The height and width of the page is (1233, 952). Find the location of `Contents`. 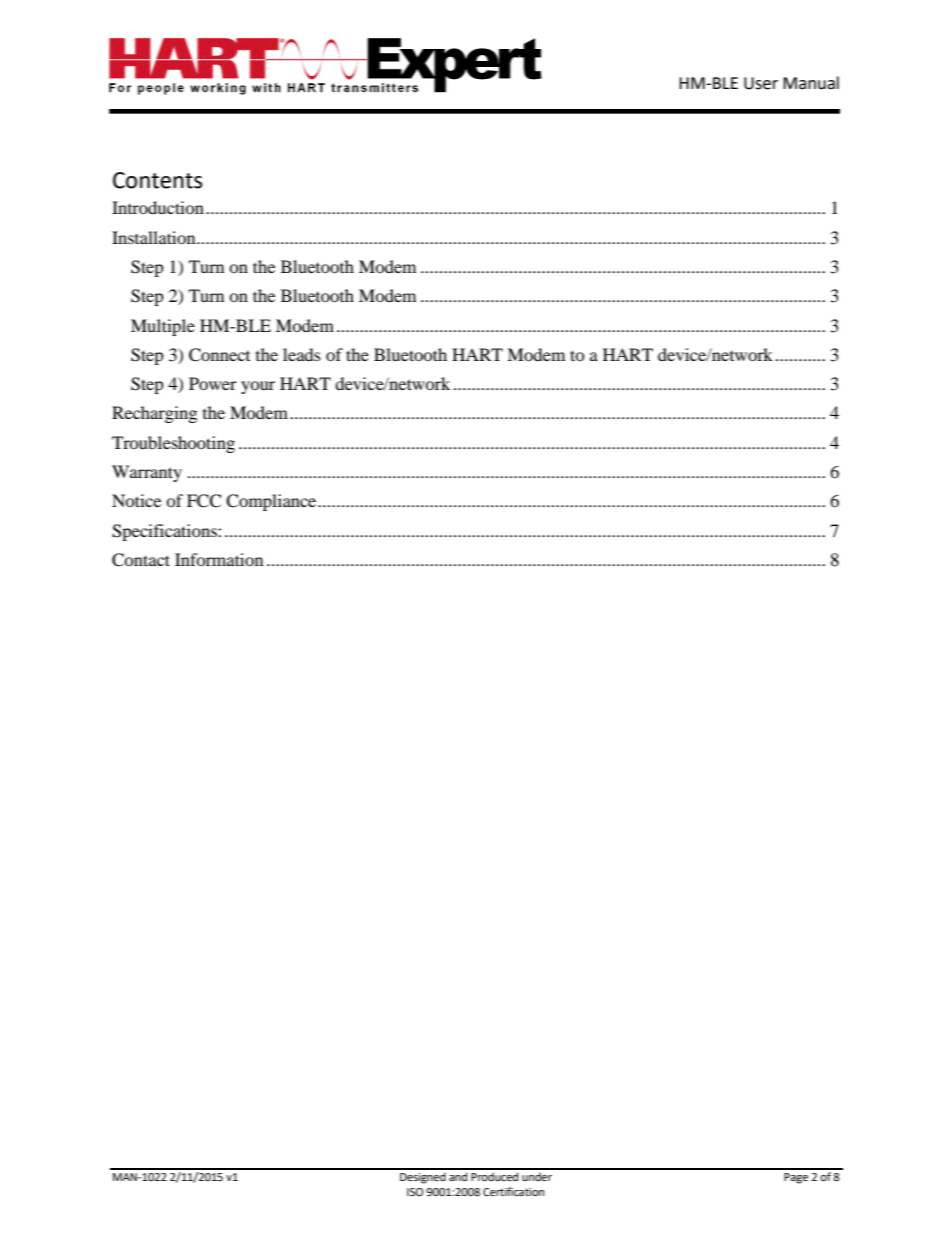

Contents is located at coordinates (157, 180).
